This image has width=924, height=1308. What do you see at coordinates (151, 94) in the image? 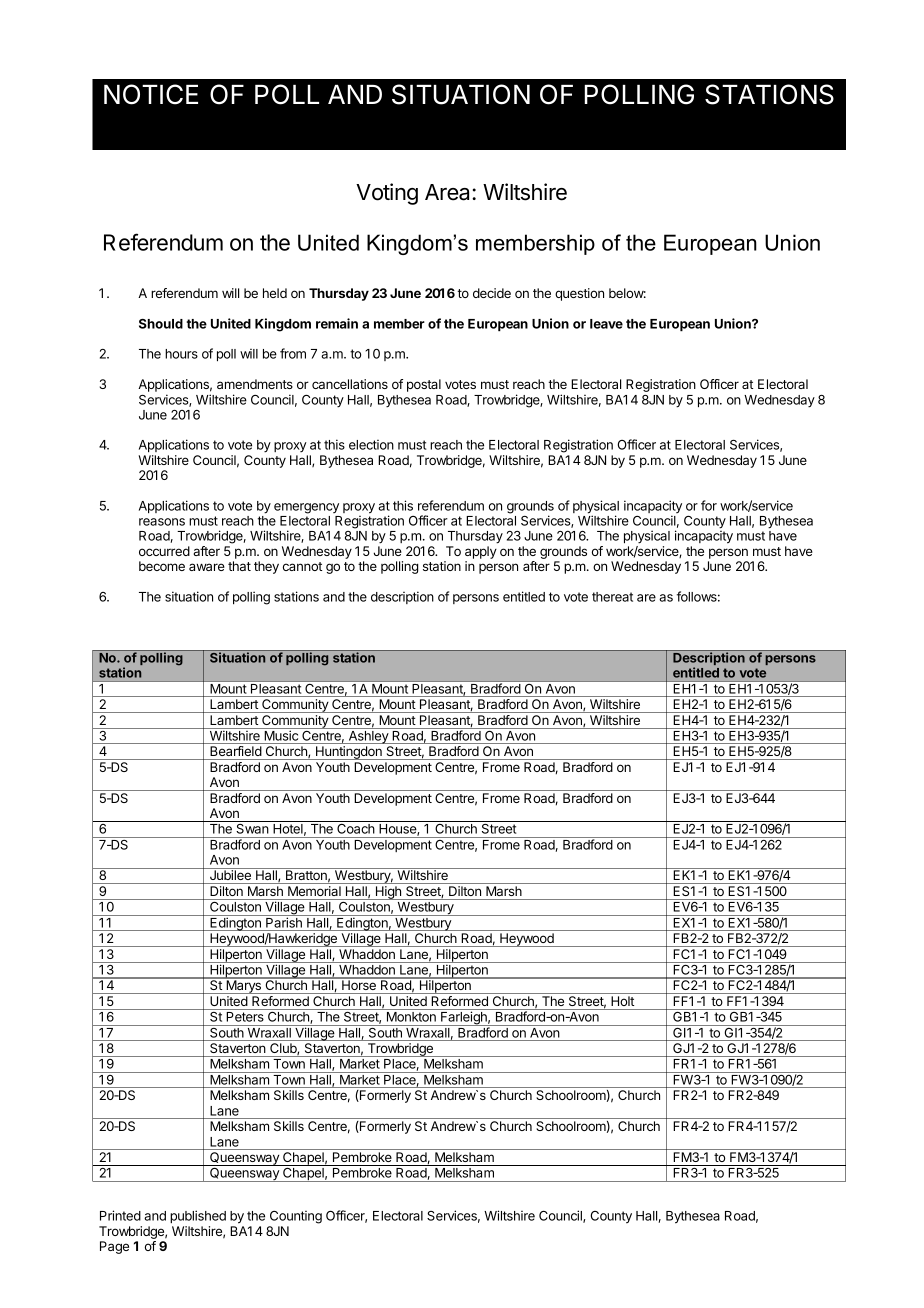
I see `NOTICE` at bounding box center [151, 94].
